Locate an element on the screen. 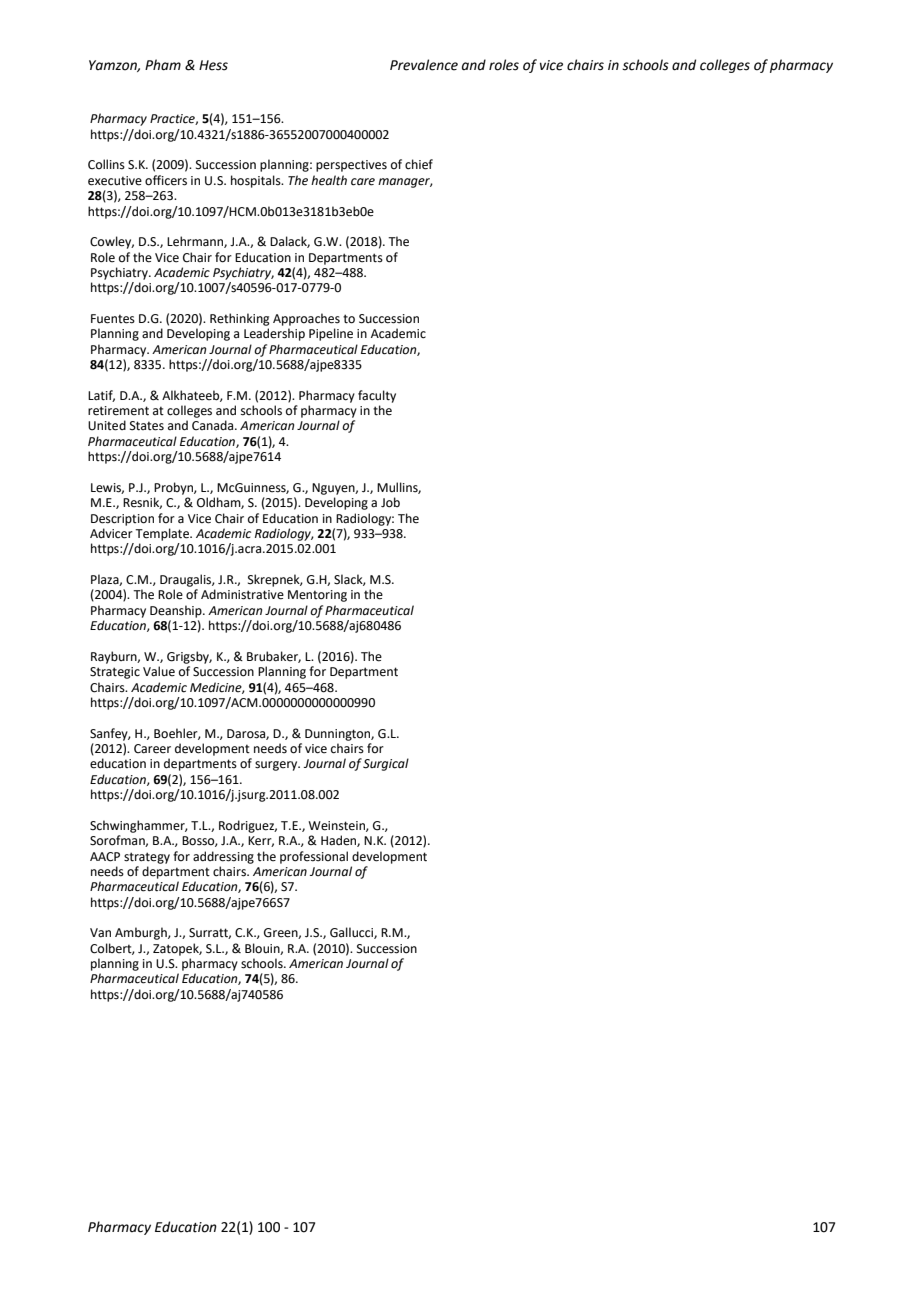 Image resolution: width=924 pixels, height=1308 pixels. Prevalence is located at coordinates (424, 65).
